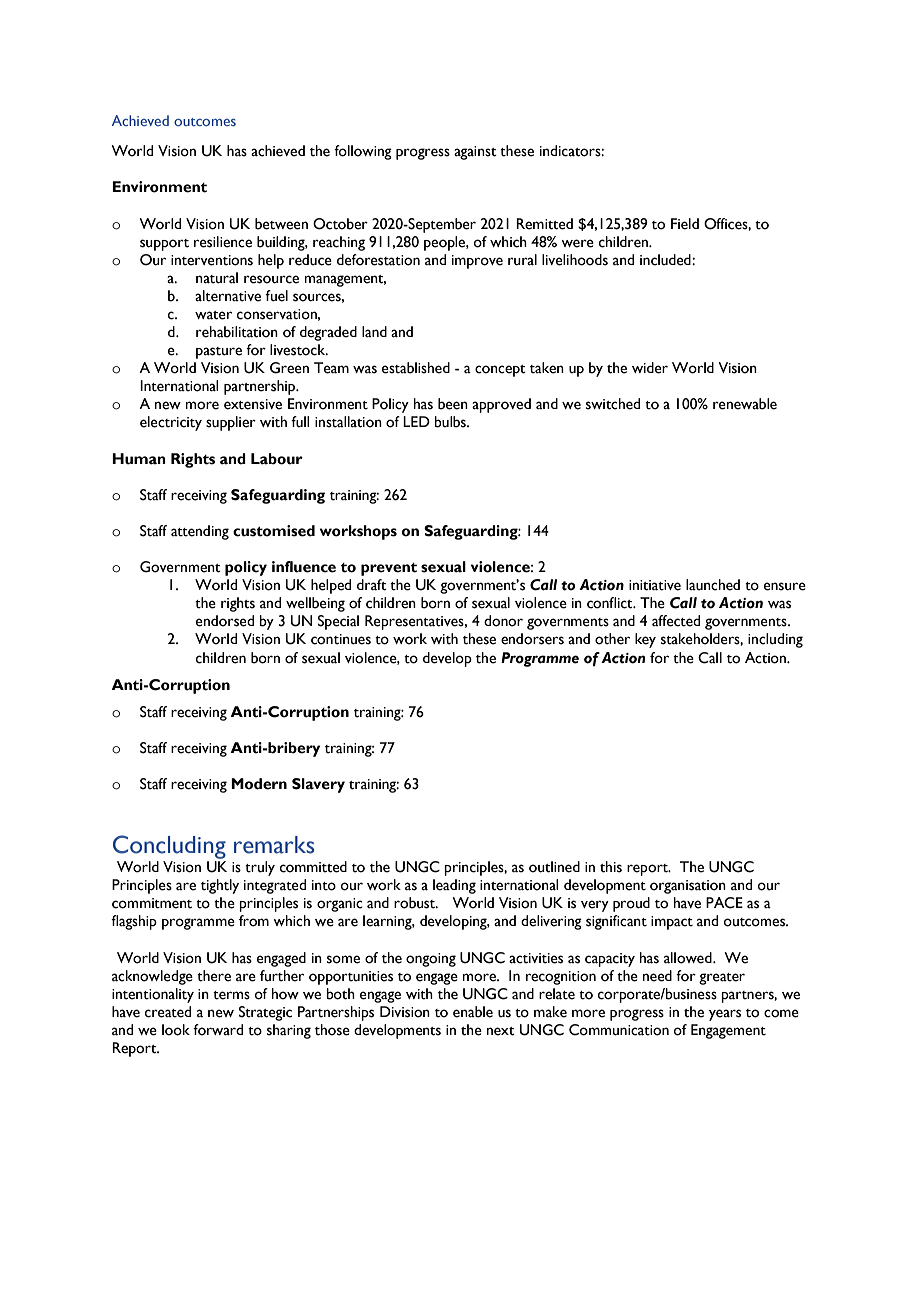  Describe the element at coordinates (745, 404) in the document. I see `renewable` at that location.
